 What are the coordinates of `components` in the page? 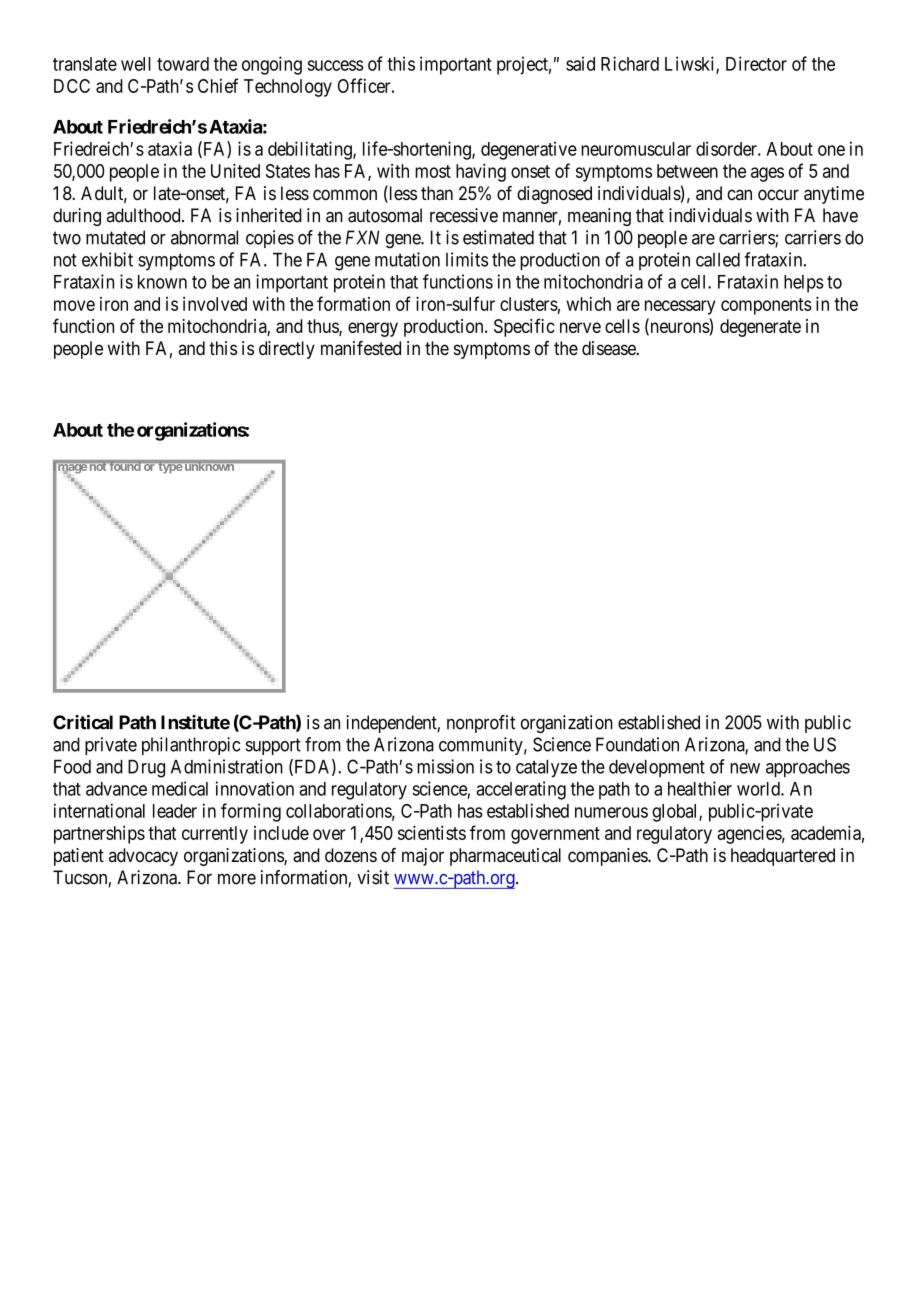 It's located at (766, 306).
